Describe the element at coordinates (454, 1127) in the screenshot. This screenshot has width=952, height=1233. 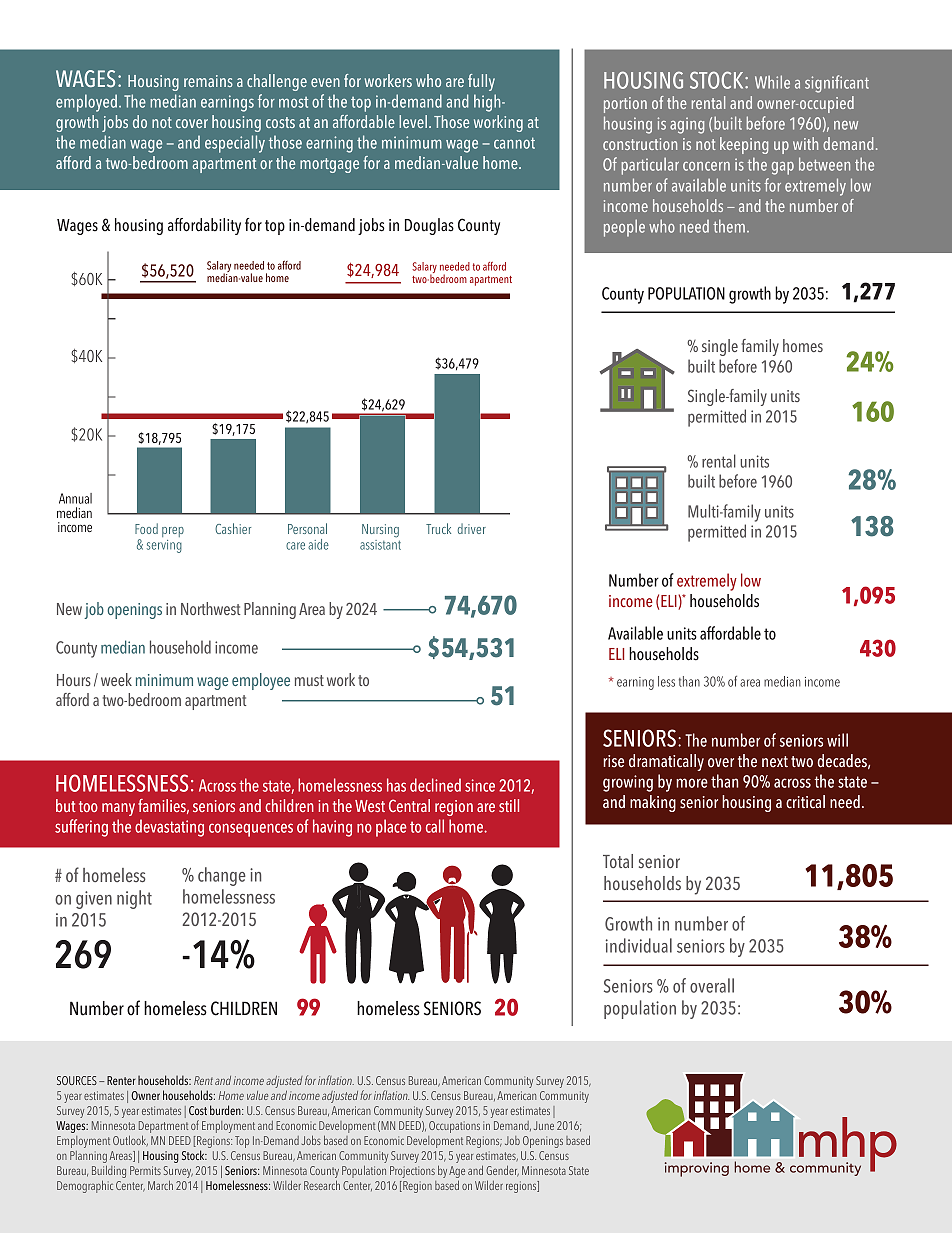
I see `Occupations` at that location.
